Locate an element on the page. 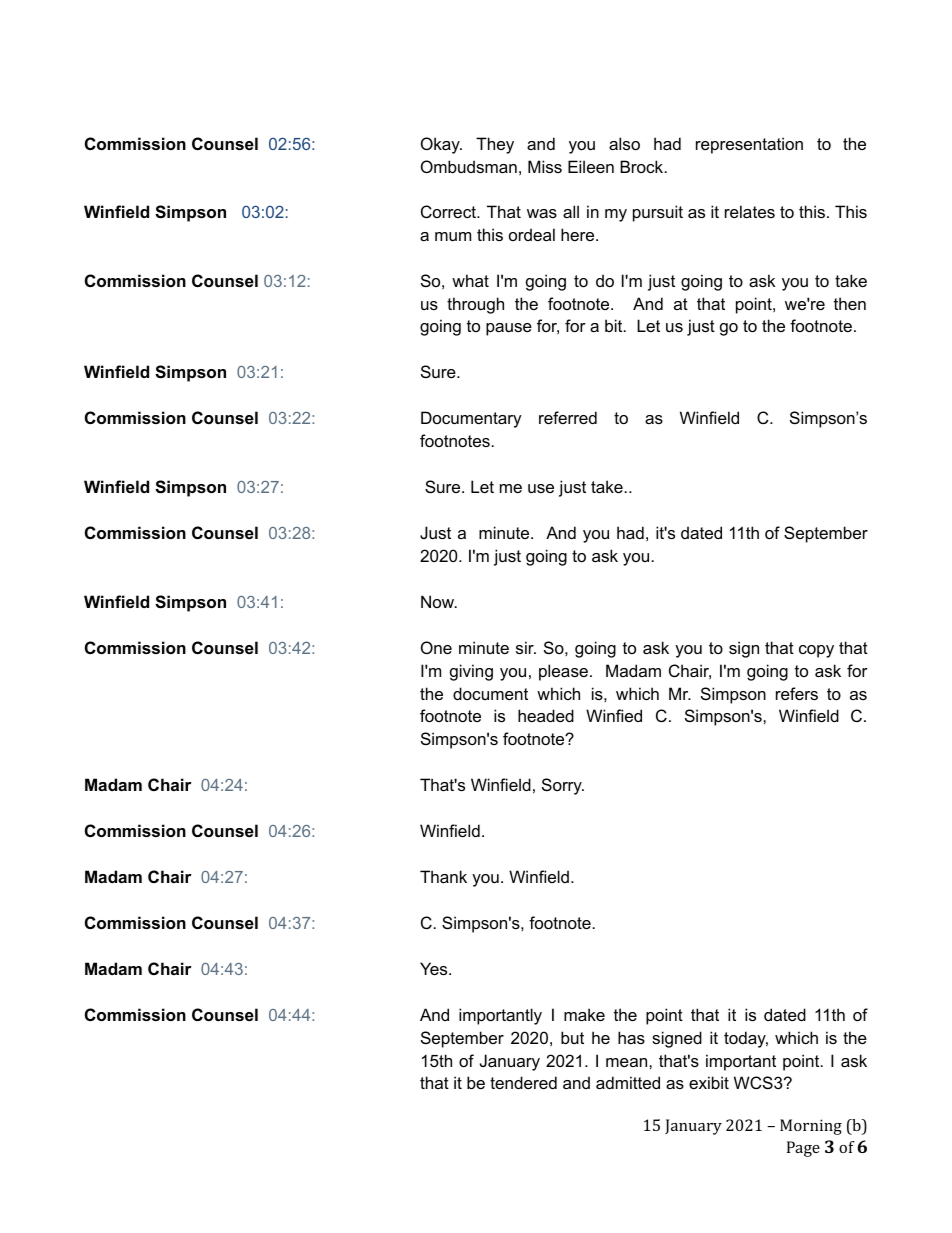 The image size is (952, 1233). Brock is located at coordinates (643, 166).
